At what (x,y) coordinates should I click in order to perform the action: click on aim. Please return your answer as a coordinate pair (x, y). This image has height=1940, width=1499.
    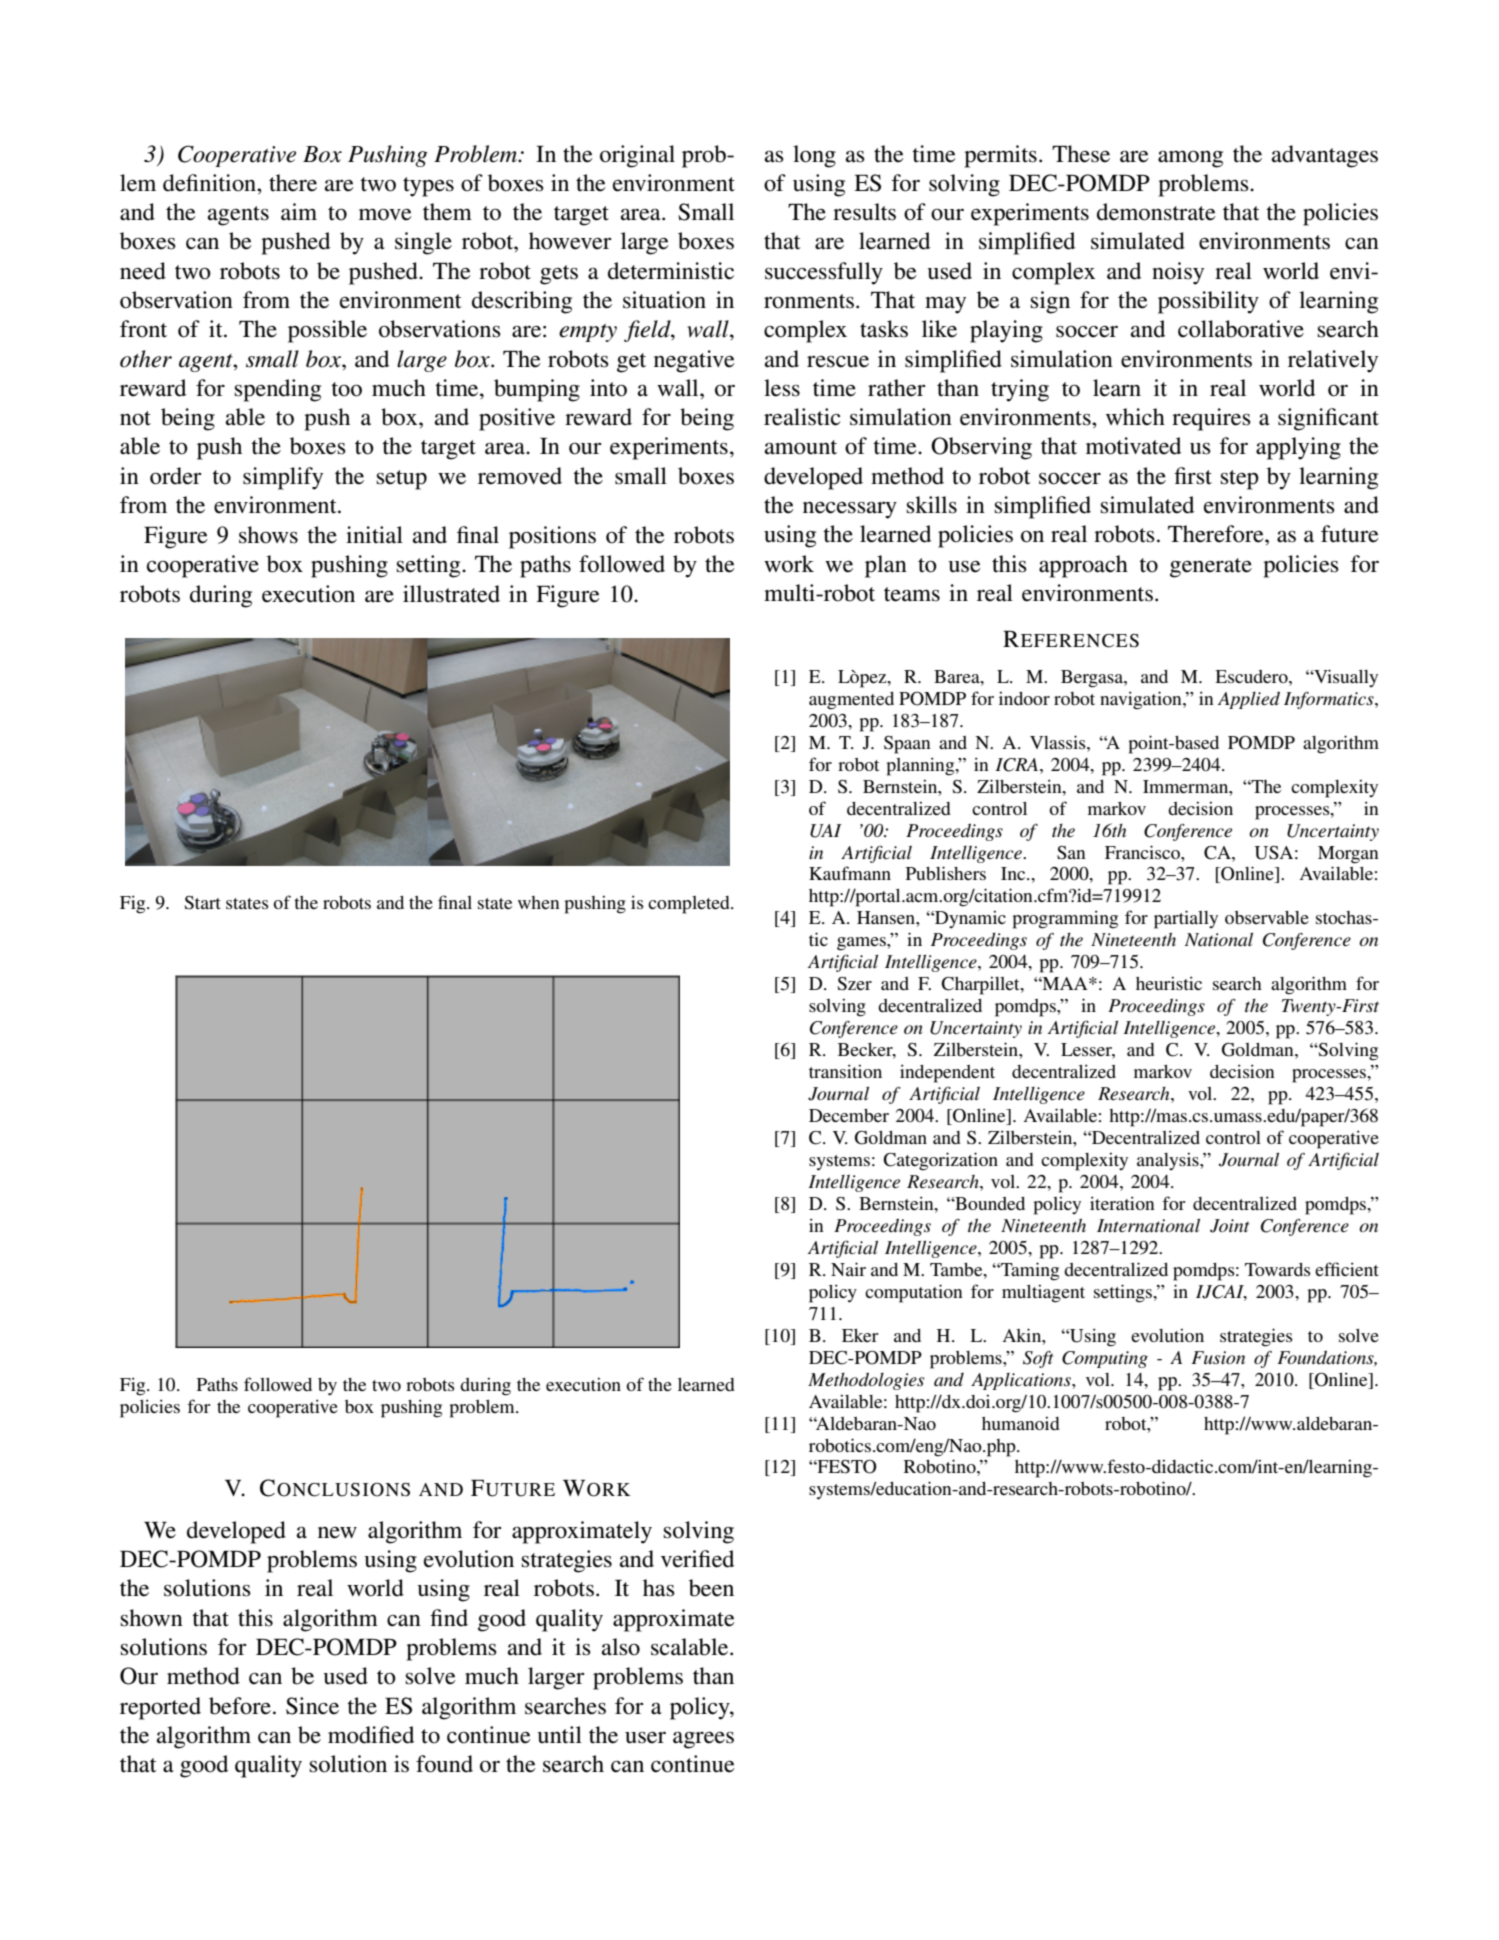
    Looking at the image, I should click on (299, 211).
